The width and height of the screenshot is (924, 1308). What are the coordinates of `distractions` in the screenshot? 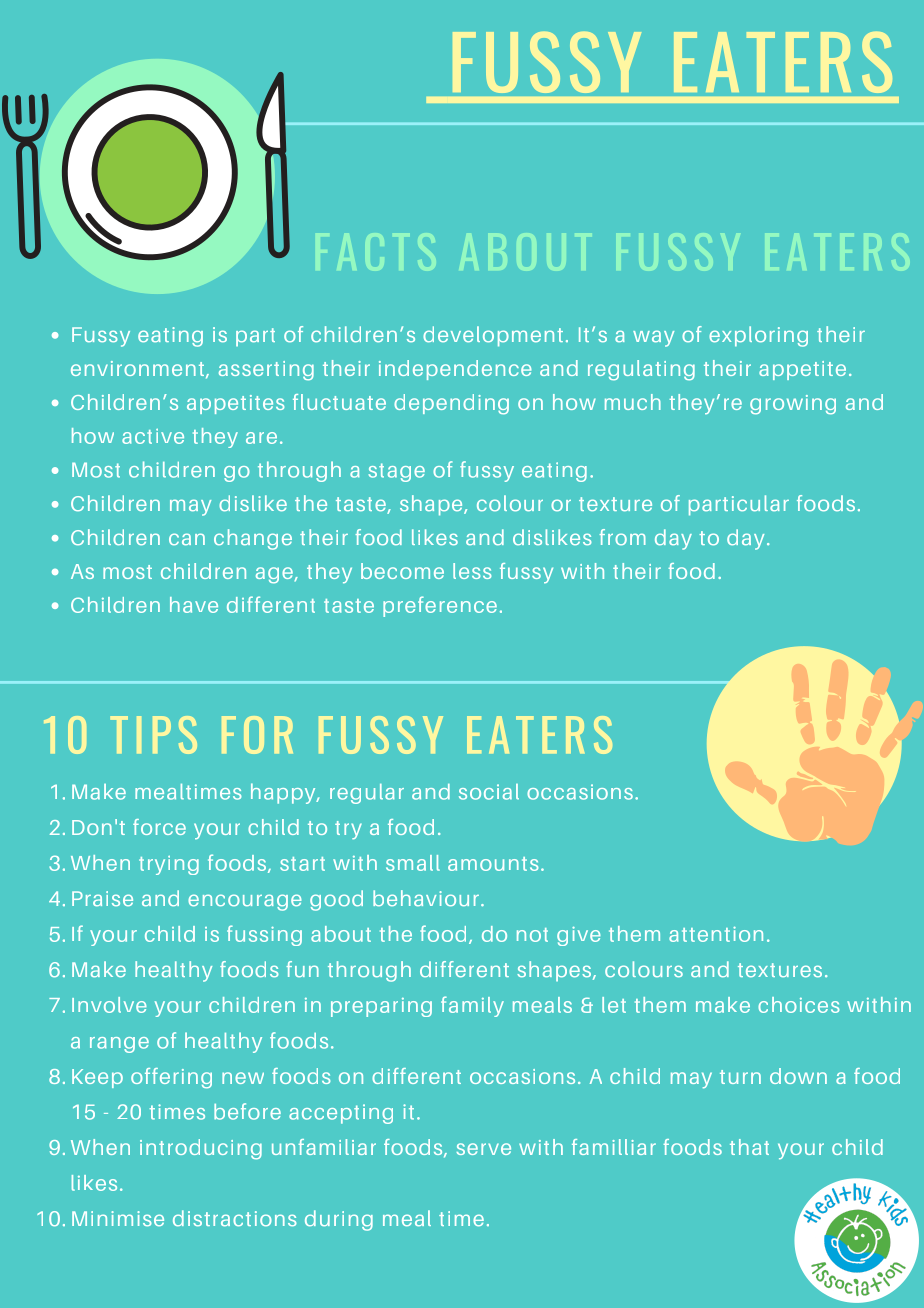 It's located at (235, 1218).
